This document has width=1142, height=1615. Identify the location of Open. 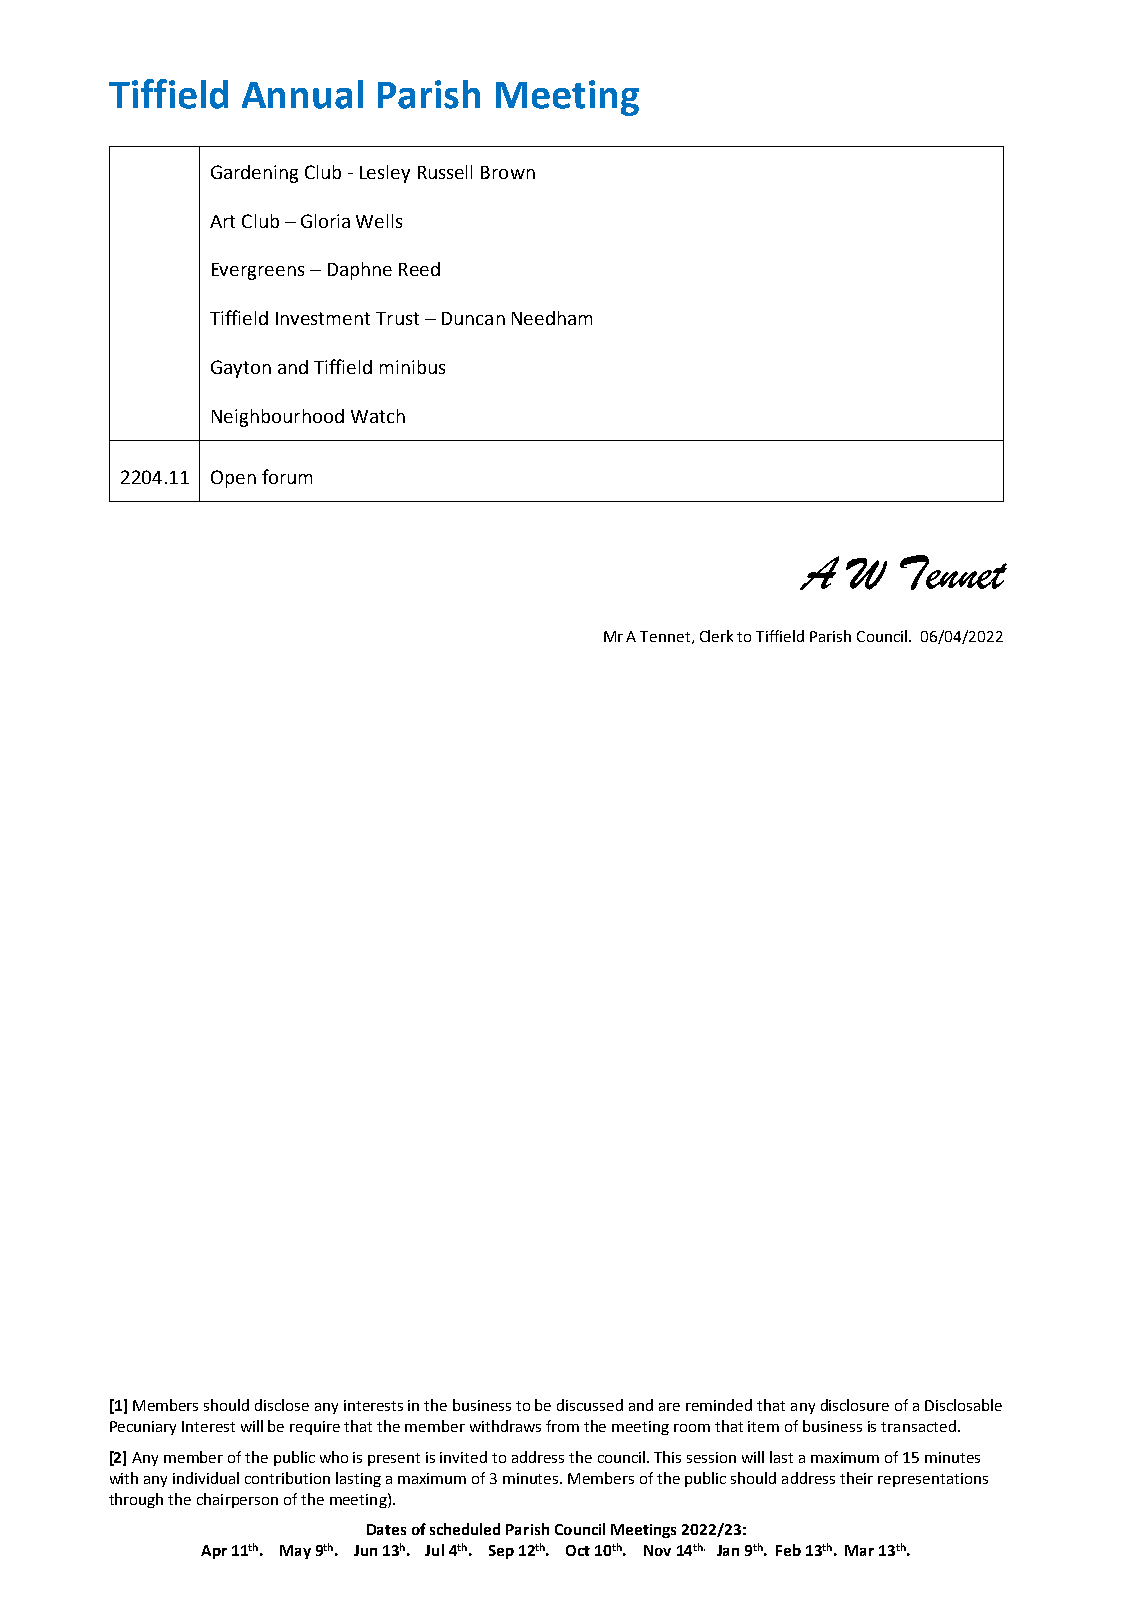
(233, 479).
